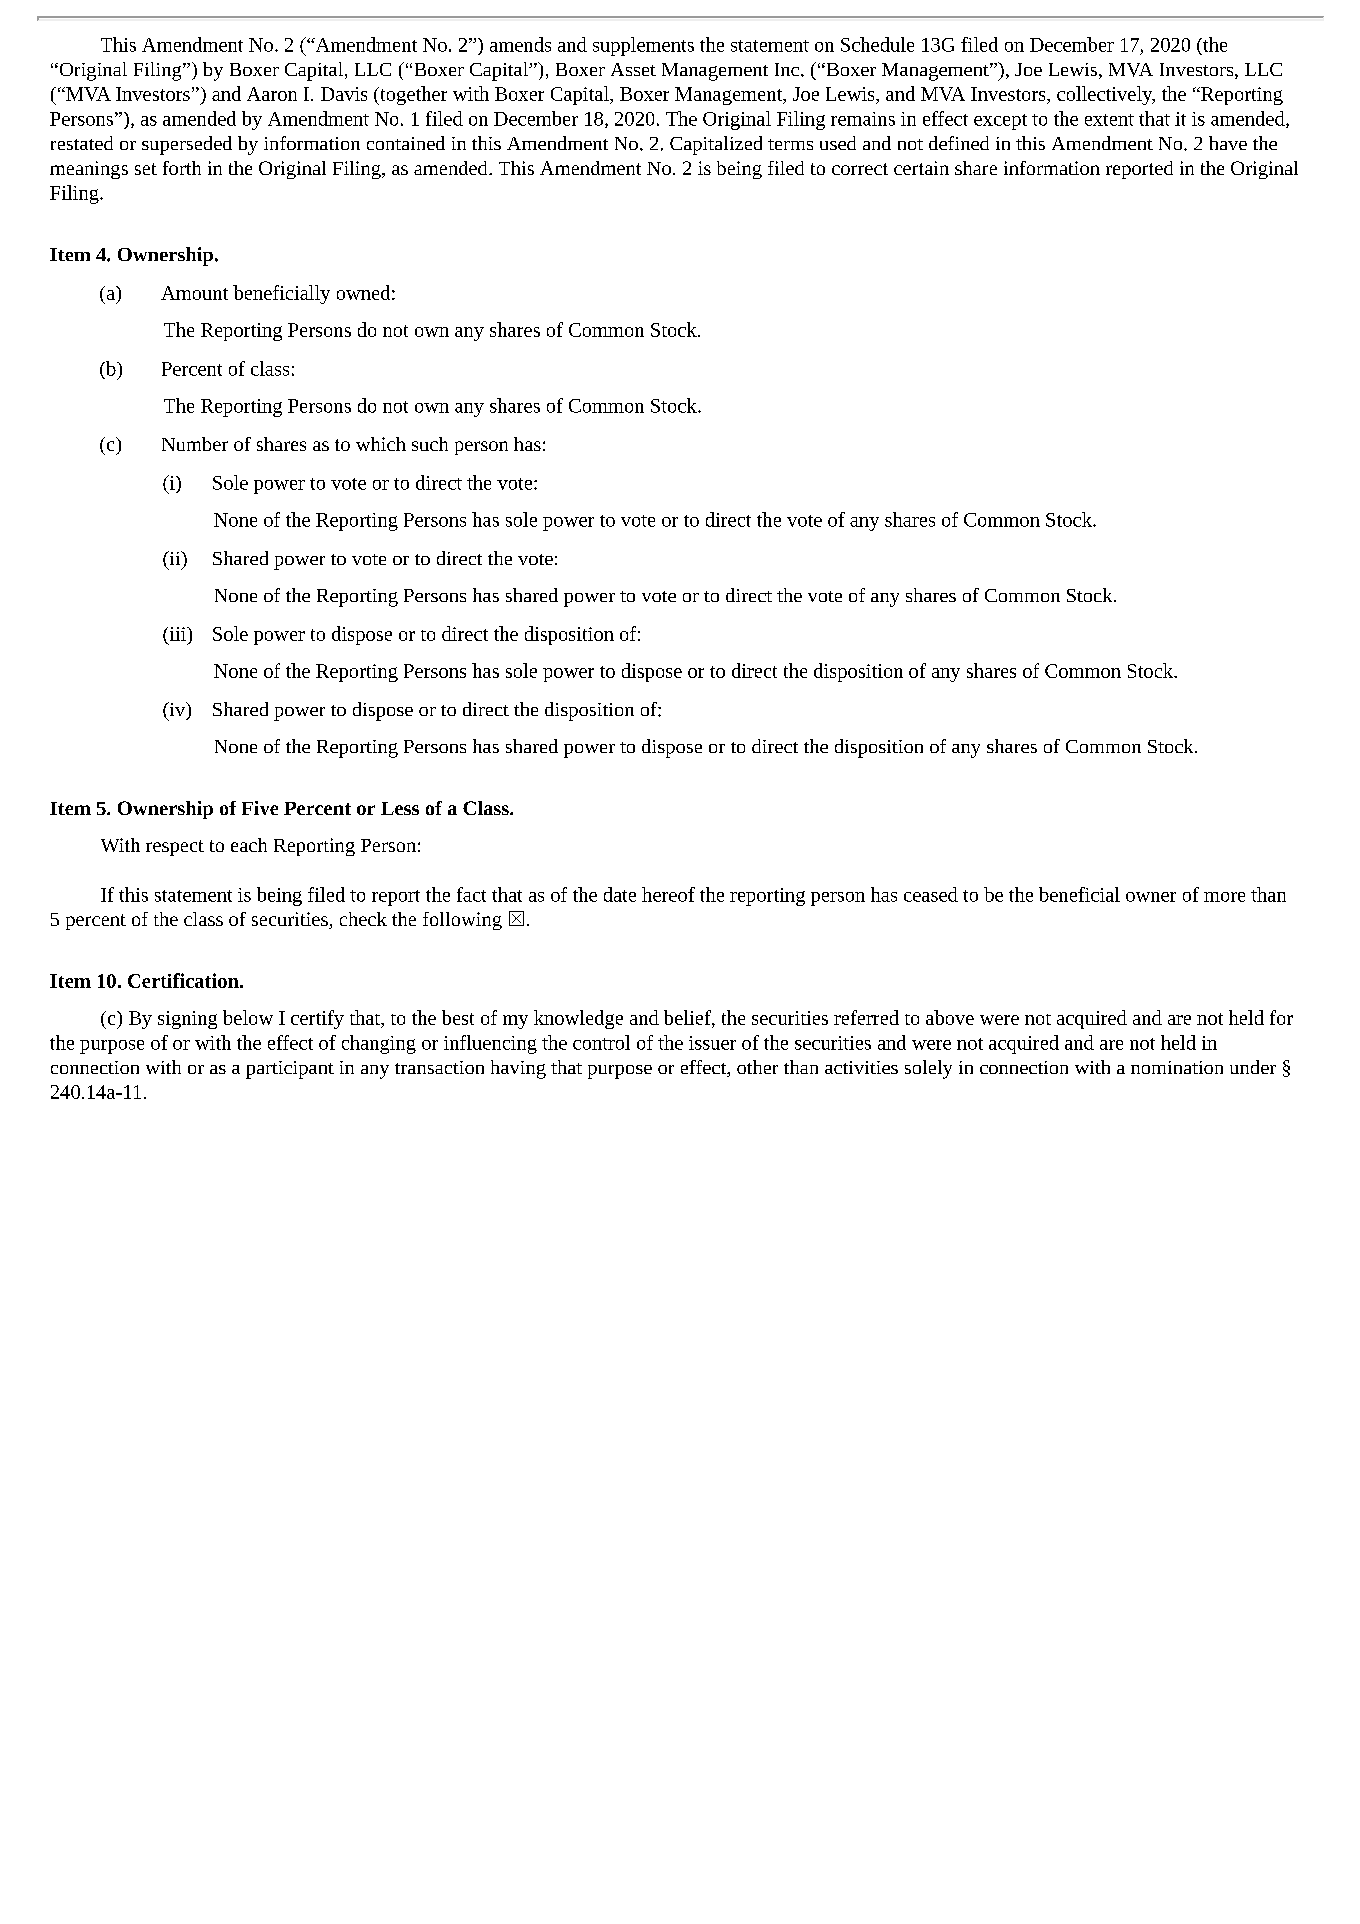 The image size is (1360, 1924). Describe the element at coordinates (272, 94) in the screenshot. I see `Aaron` at that location.
